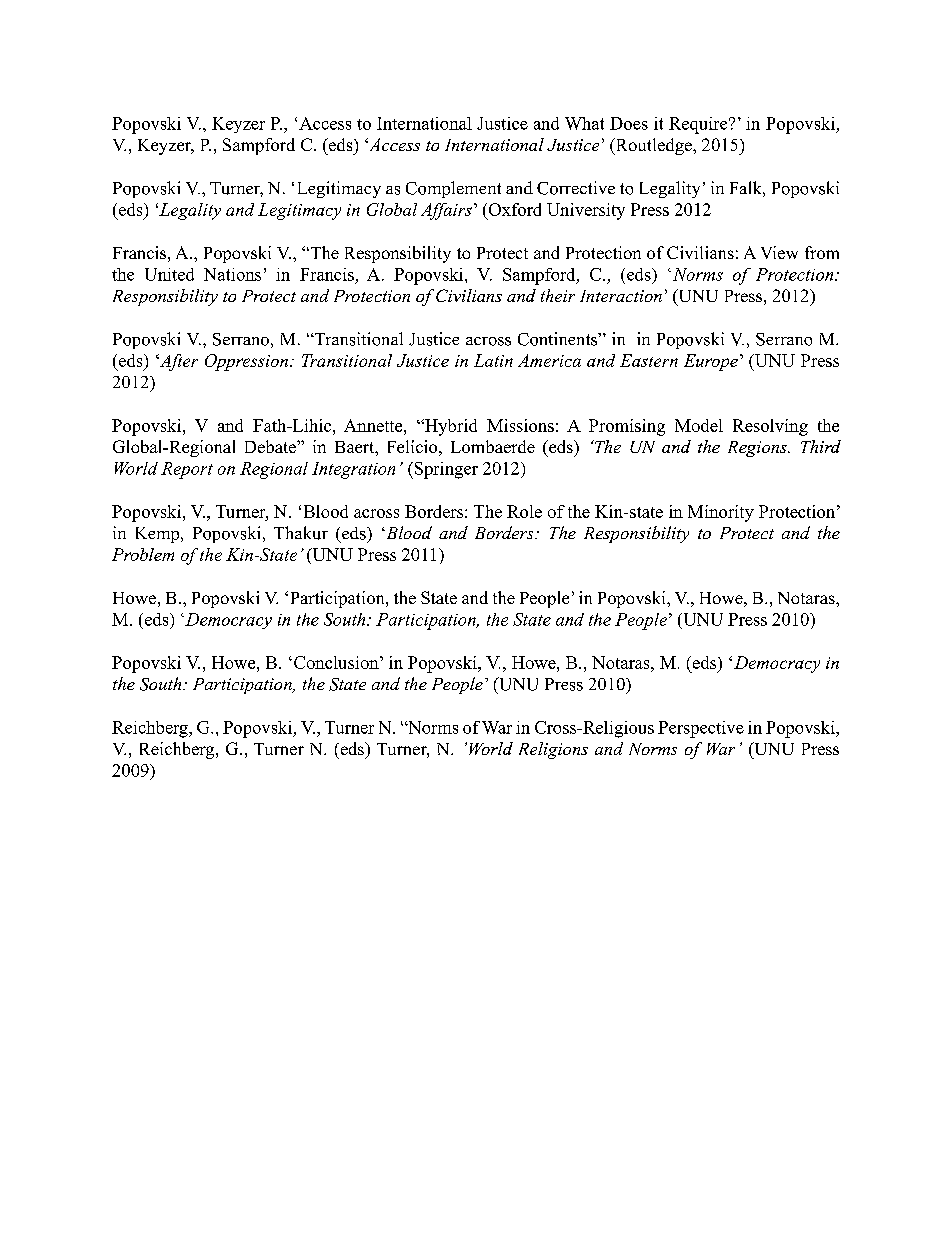 This screenshot has height=1233, width=952. I want to click on What, so click(584, 123).
